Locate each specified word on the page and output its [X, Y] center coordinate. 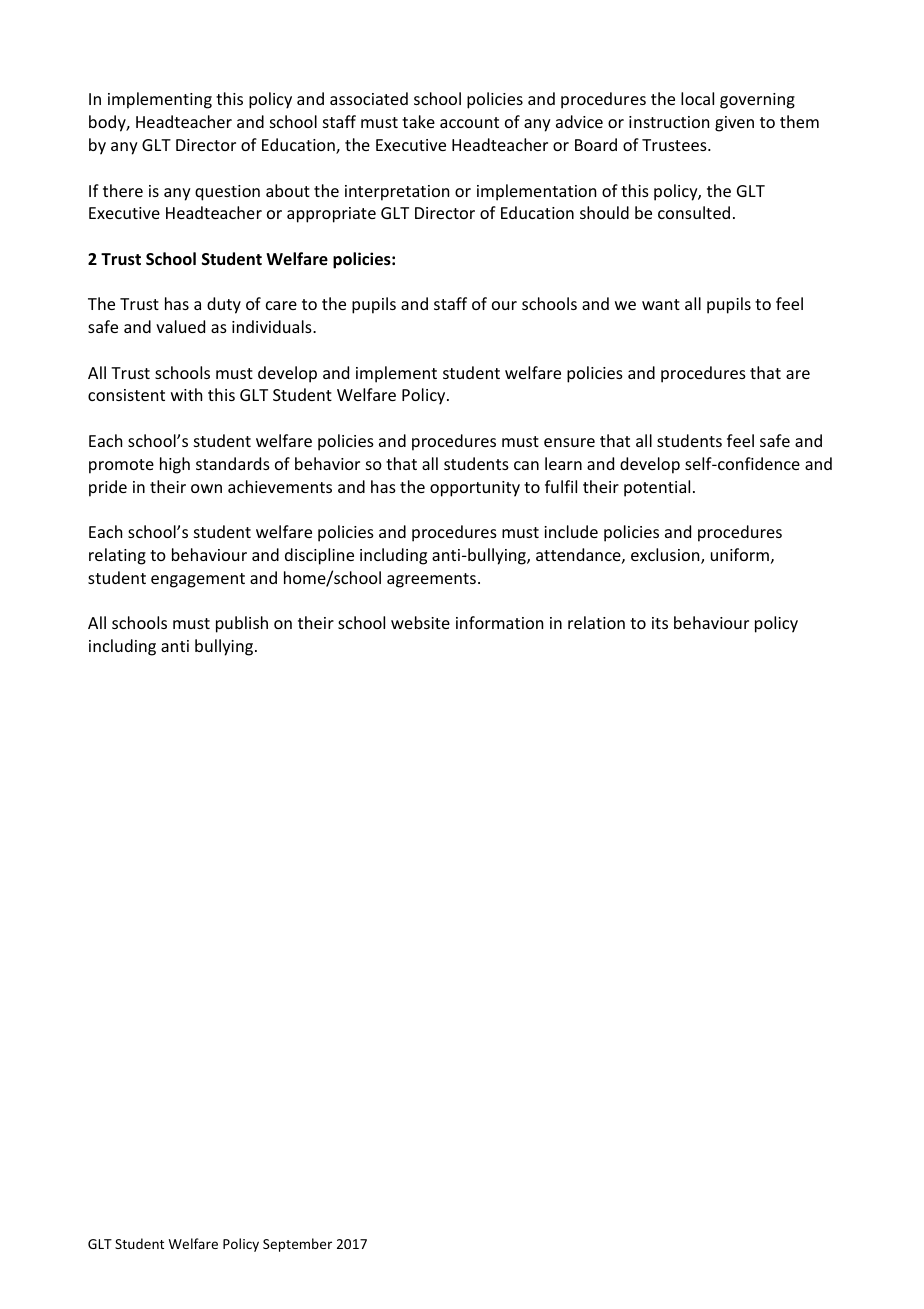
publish [242, 624]
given [734, 124]
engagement [198, 580]
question [227, 193]
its [660, 623]
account [469, 122]
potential [657, 488]
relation [596, 622]
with [186, 394]
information [499, 622]
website [420, 622]
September [297, 1245]
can [526, 465]
